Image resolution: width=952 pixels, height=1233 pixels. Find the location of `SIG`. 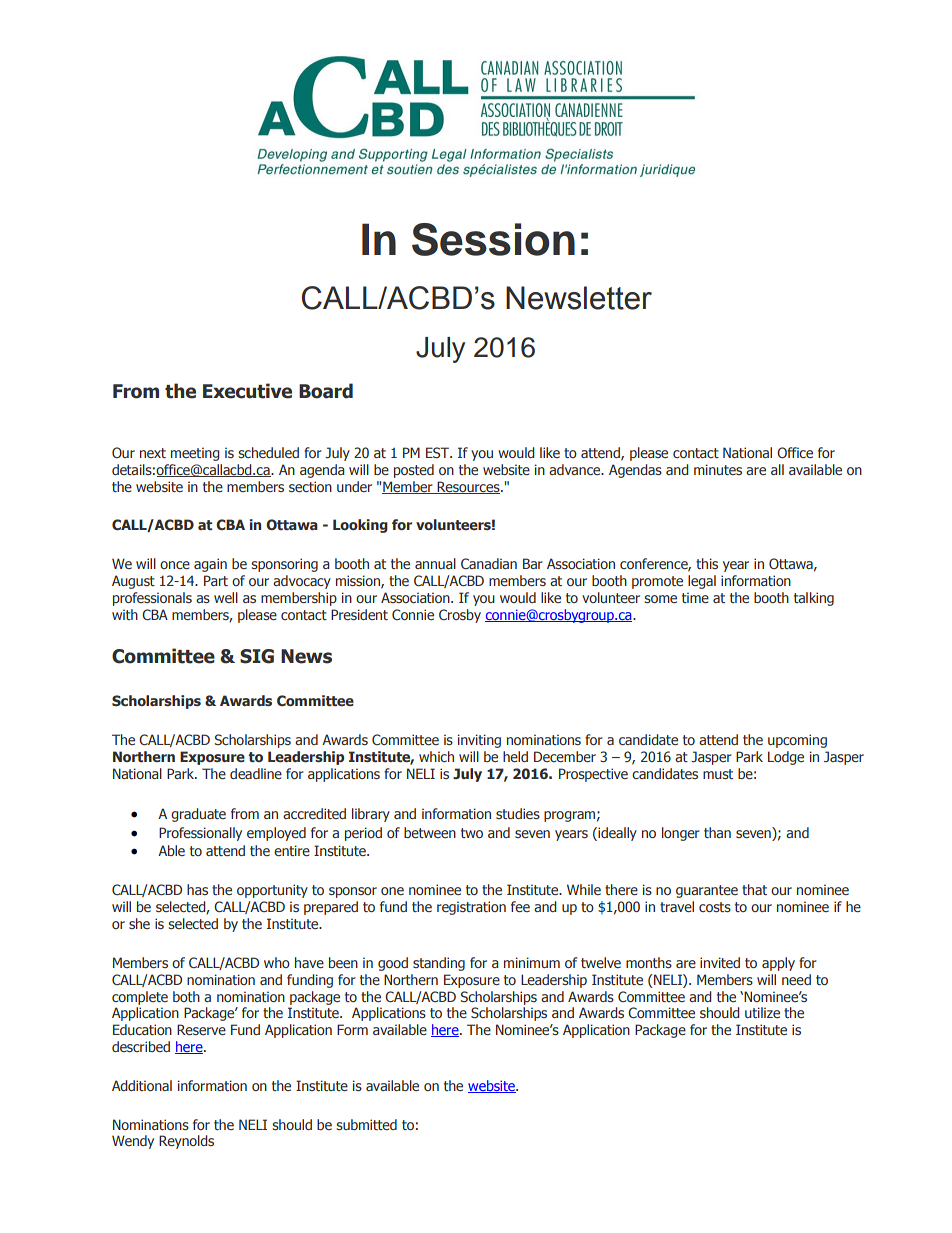

SIG is located at coordinates (257, 656).
